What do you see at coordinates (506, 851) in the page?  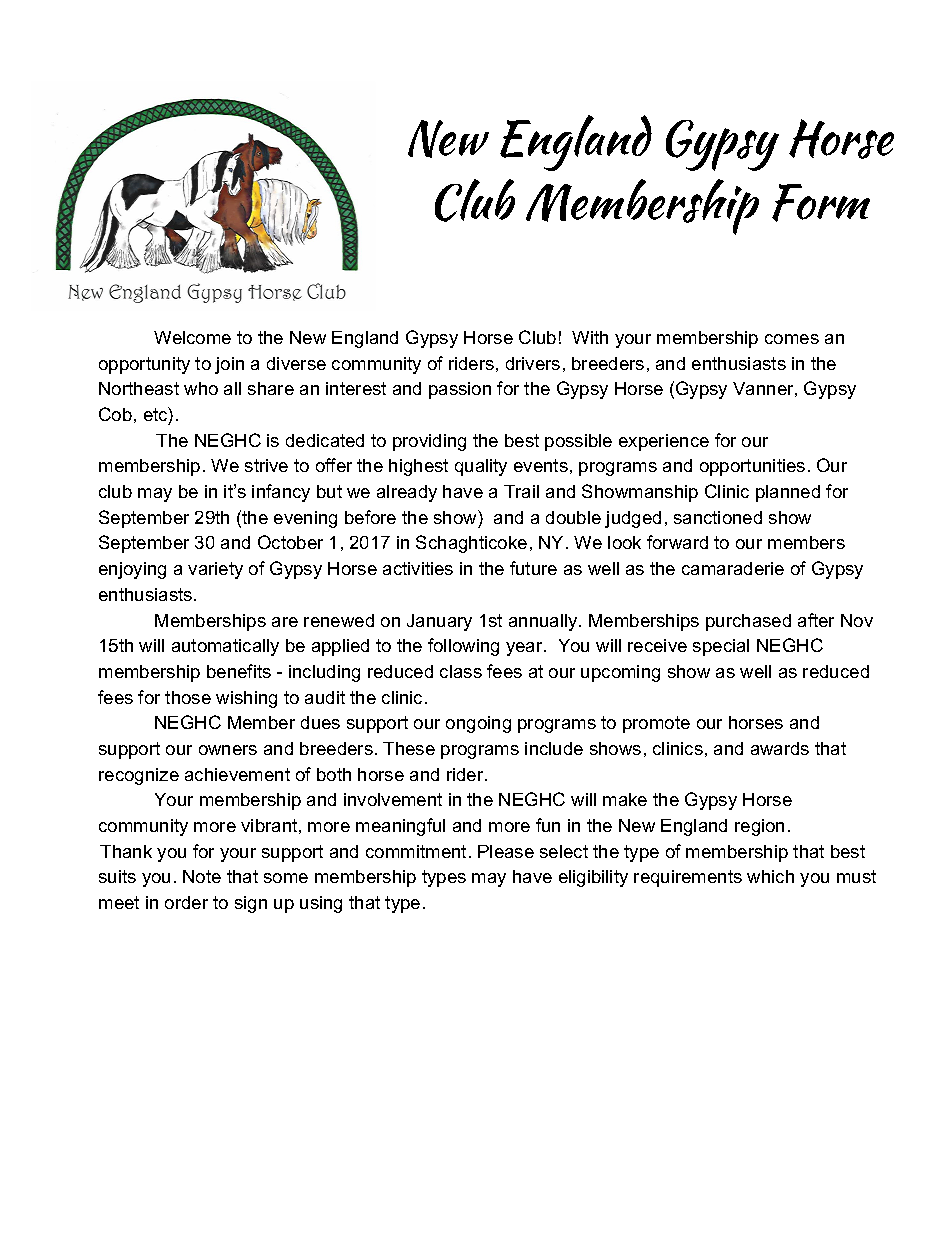 I see `Please` at bounding box center [506, 851].
